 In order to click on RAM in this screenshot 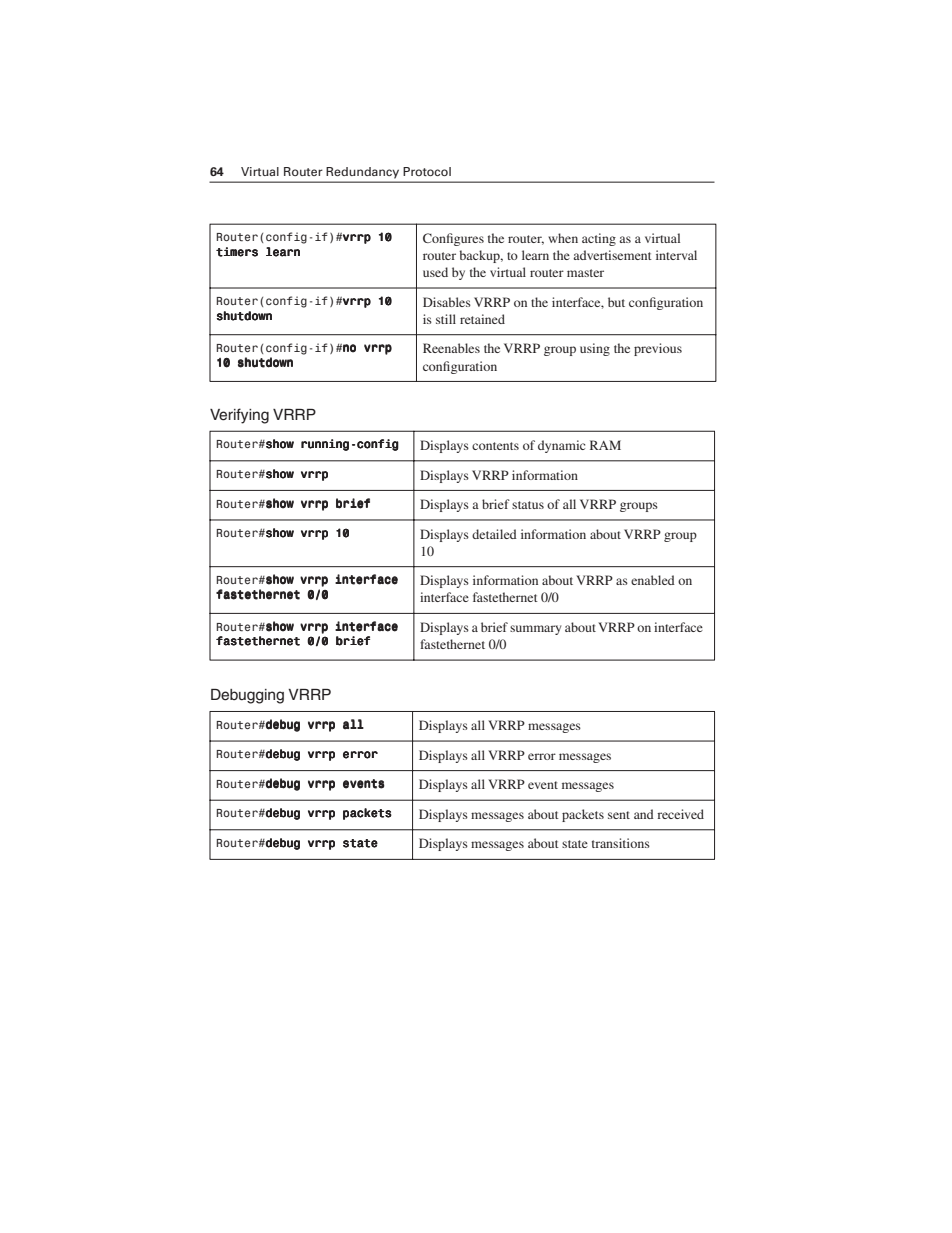, I will do `click(605, 445)`.
